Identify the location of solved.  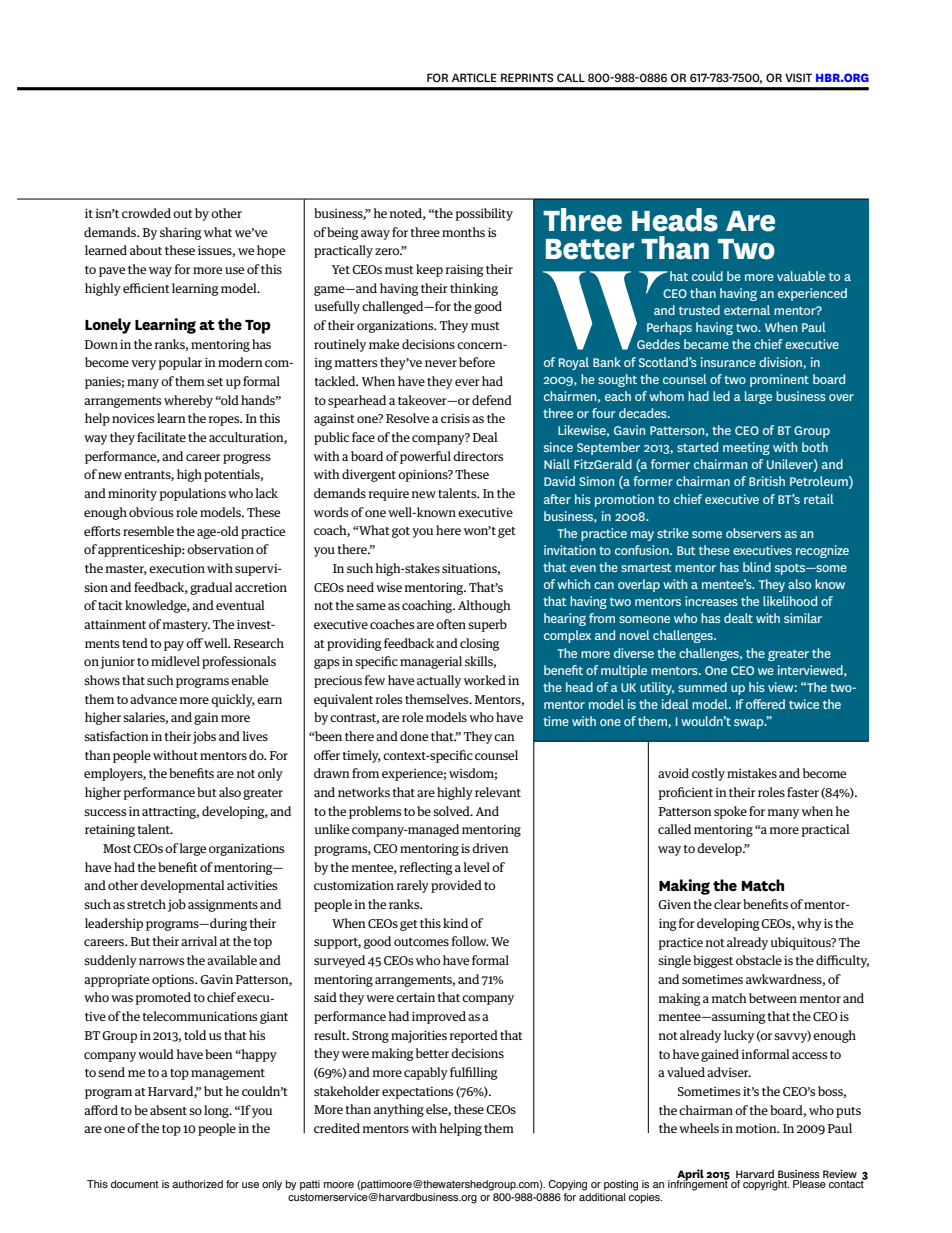
(452, 811).
